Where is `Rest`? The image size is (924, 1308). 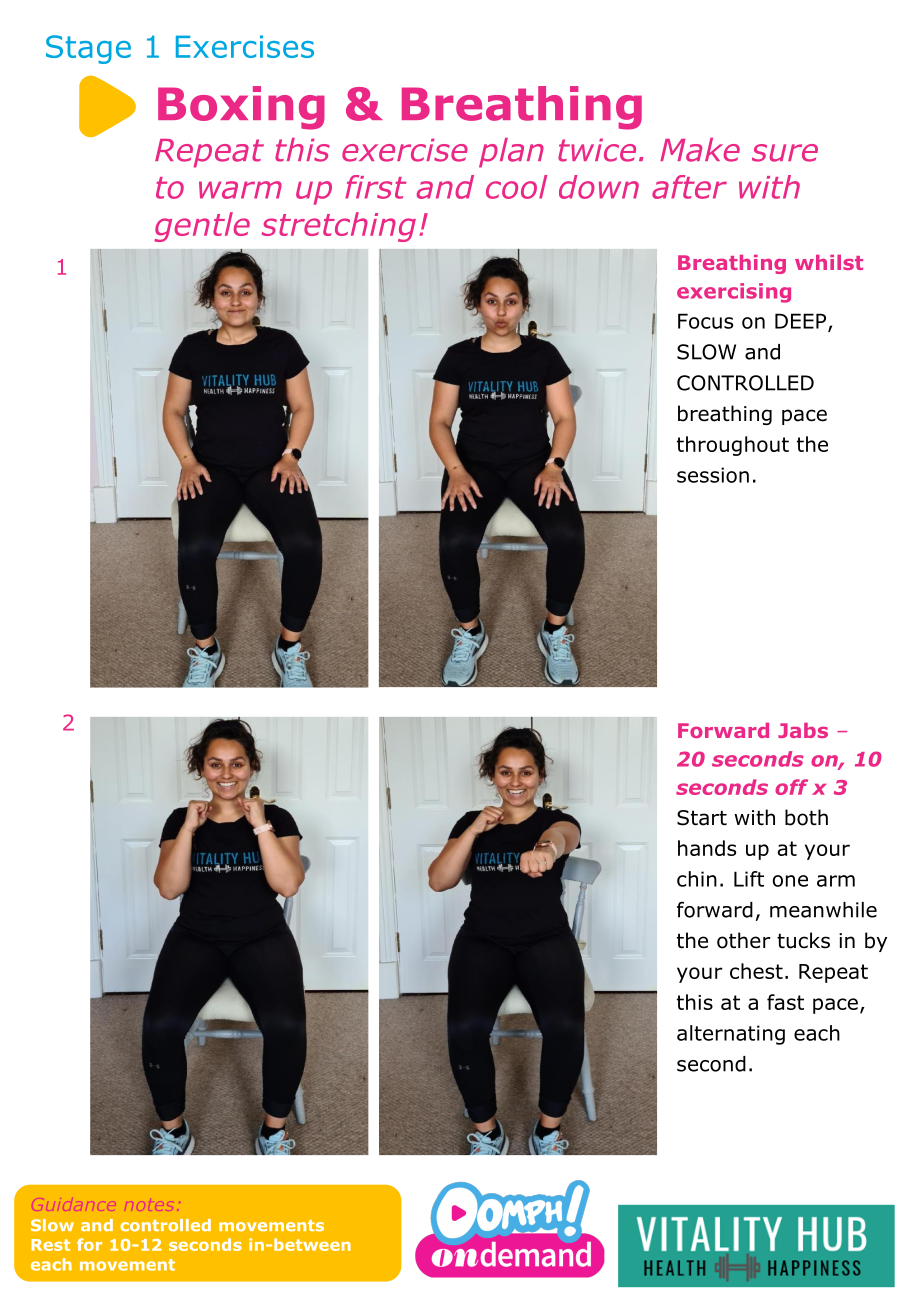
Rest is located at coordinates (50, 1245).
